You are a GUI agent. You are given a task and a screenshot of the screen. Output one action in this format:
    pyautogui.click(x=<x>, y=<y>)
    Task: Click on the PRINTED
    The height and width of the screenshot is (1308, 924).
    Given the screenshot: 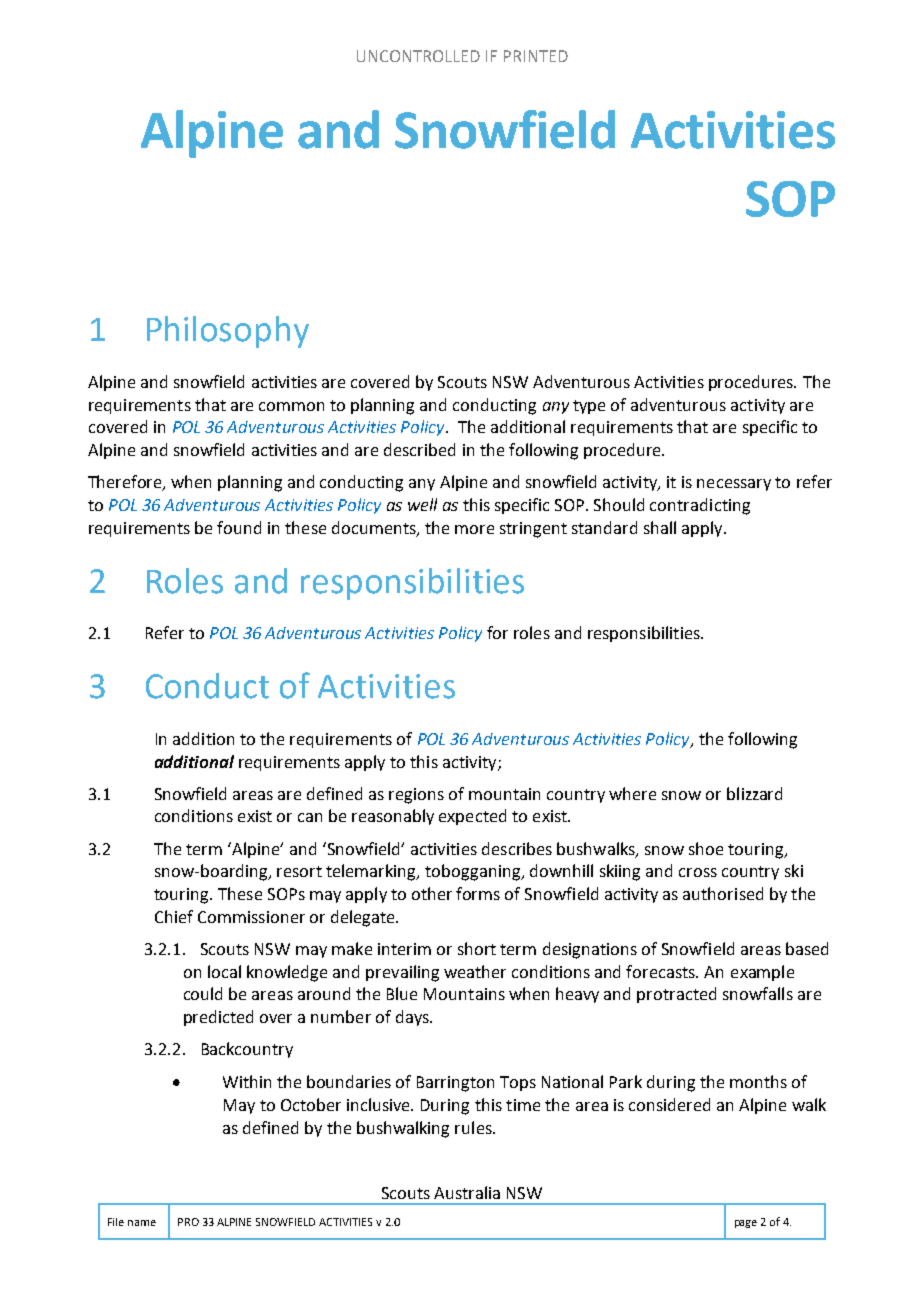 What is the action you would take?
    pyautogui.click(x=536, y=56)
